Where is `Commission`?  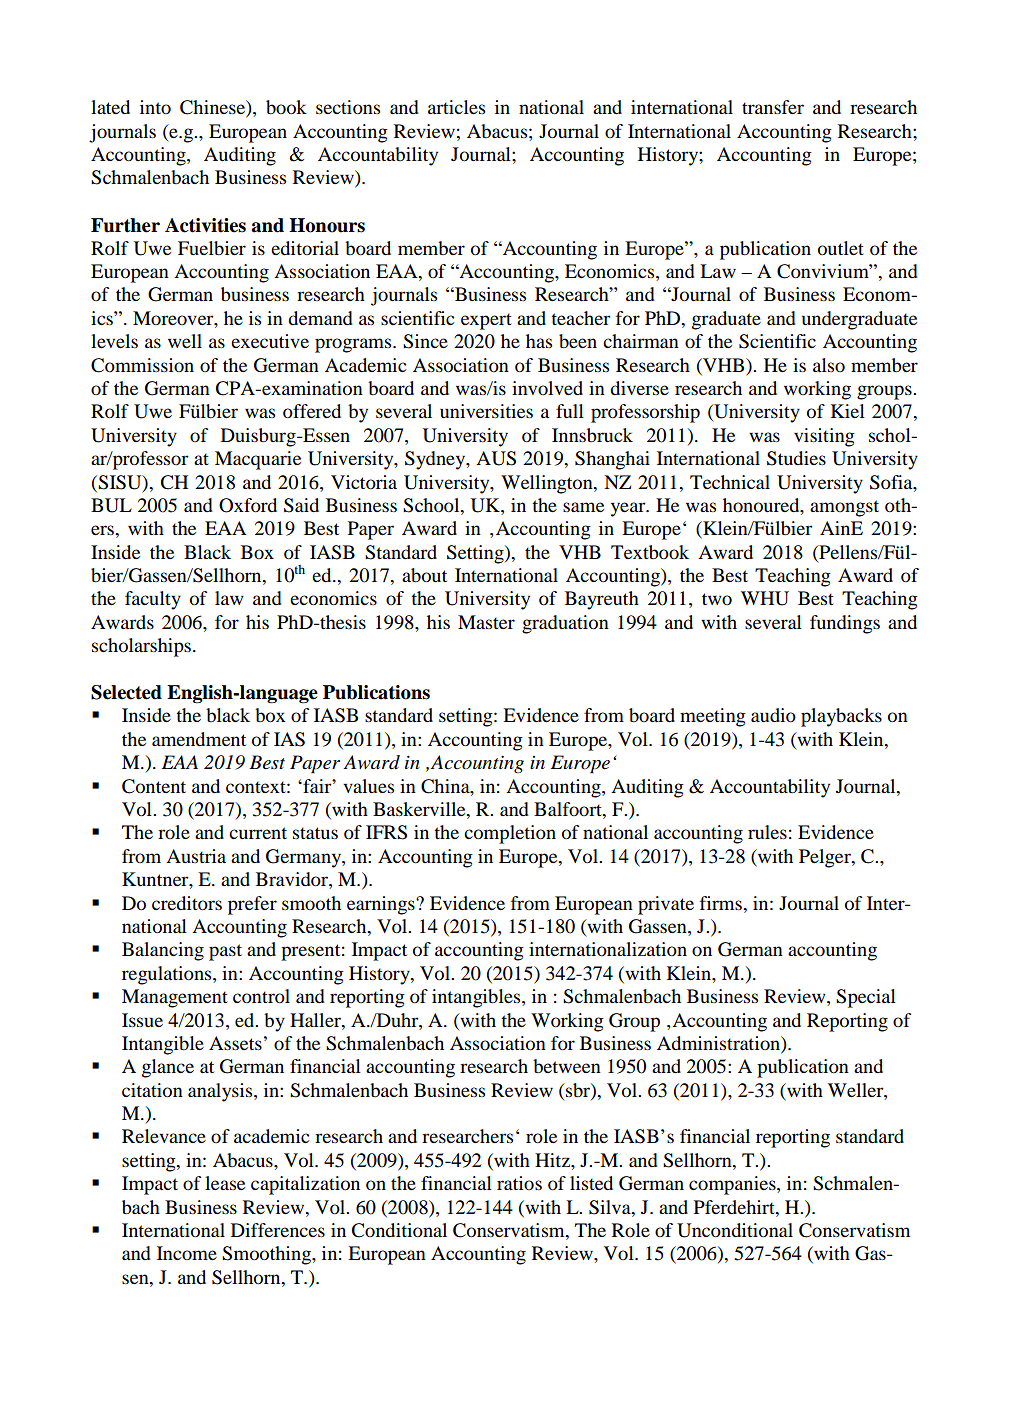 Commission is located at coordinates (142, 365).
